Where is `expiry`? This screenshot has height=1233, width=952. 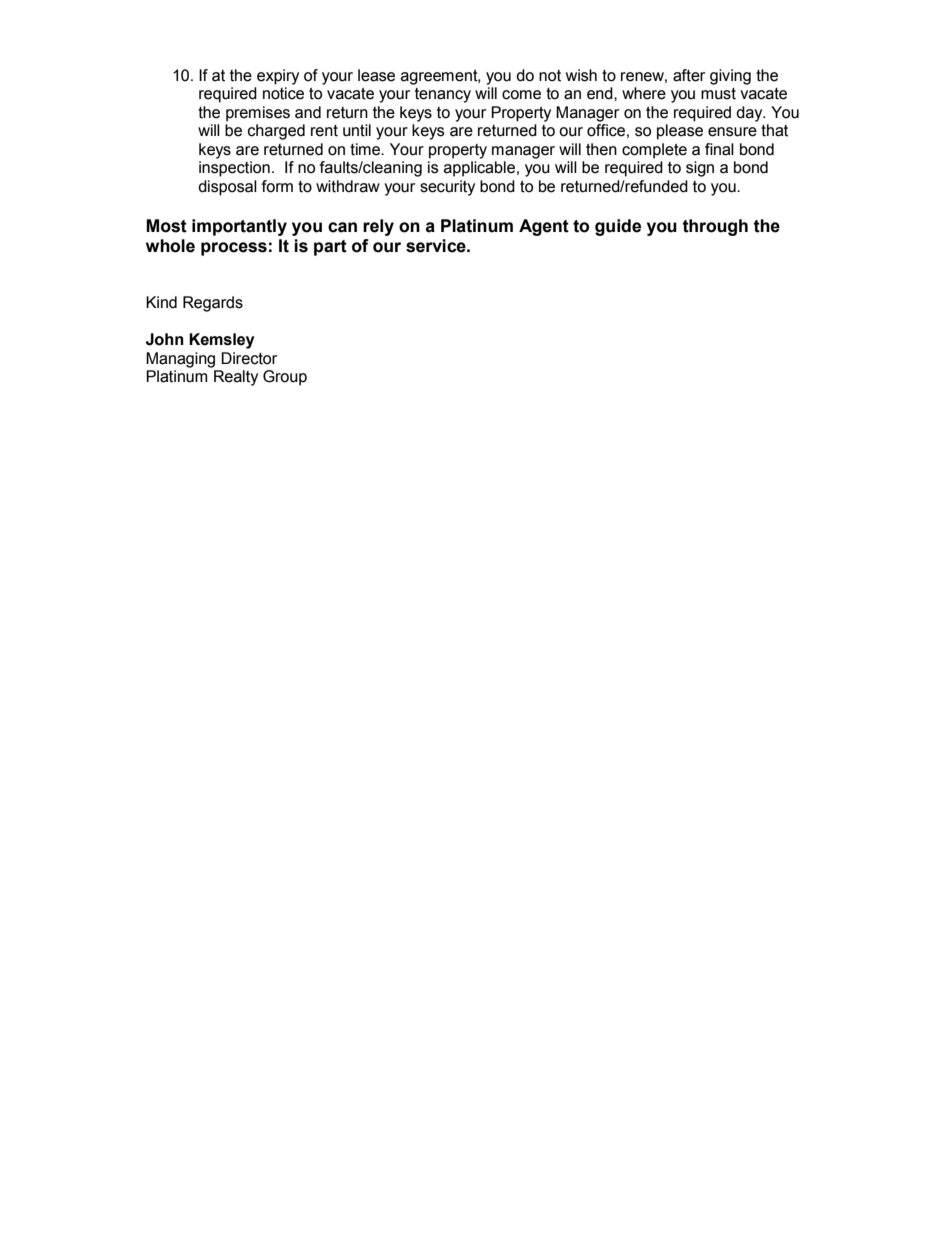 expiry is located at coordinates (278, 77).
